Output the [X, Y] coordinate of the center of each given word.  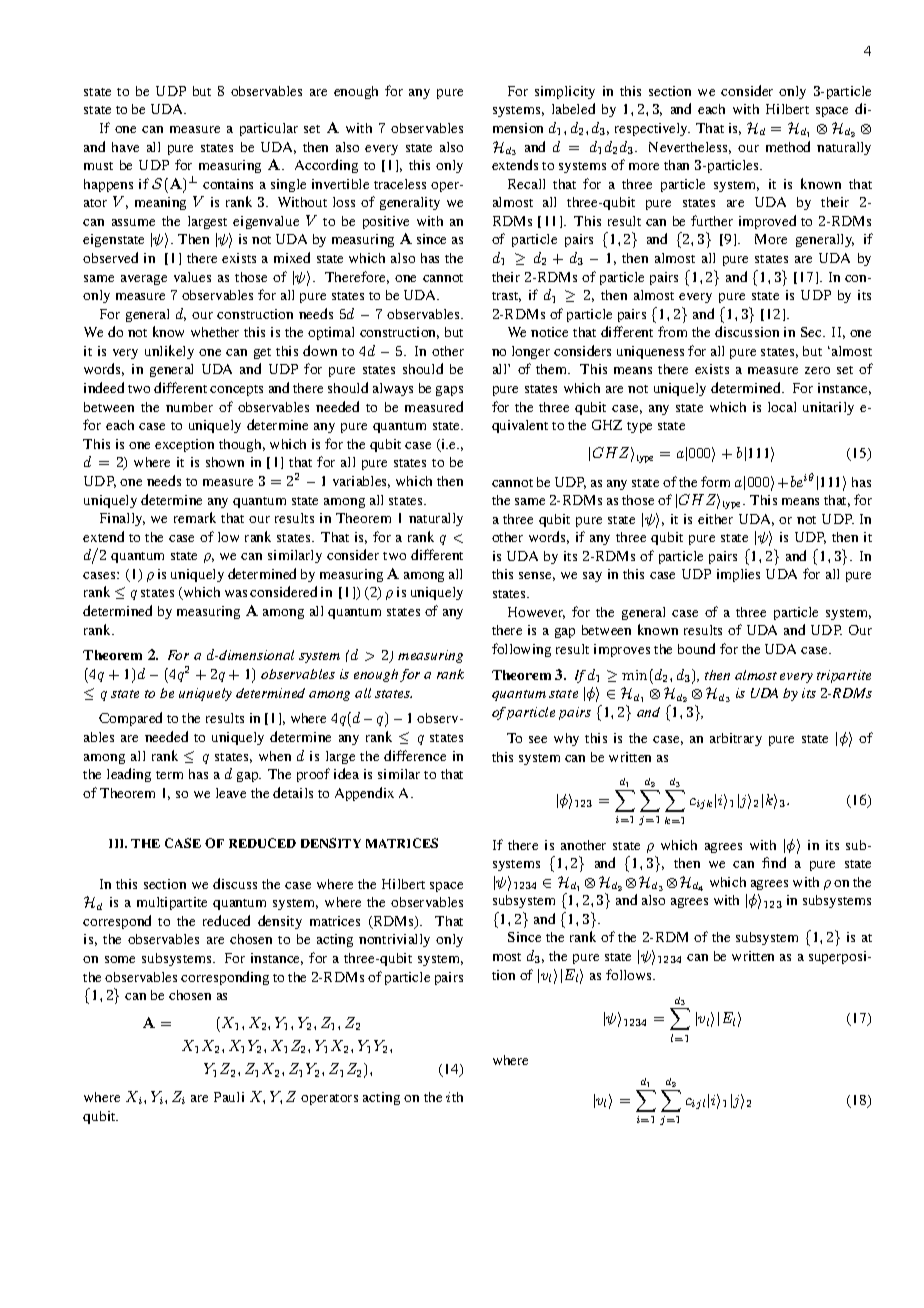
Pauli [229, 1097]
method [788, 146]
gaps [449, 391]
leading [129, 775]
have [125, 147]
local [782, 407]
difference [415, 755]
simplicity [565, 92]
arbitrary [736, 739]
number [189, 407]
